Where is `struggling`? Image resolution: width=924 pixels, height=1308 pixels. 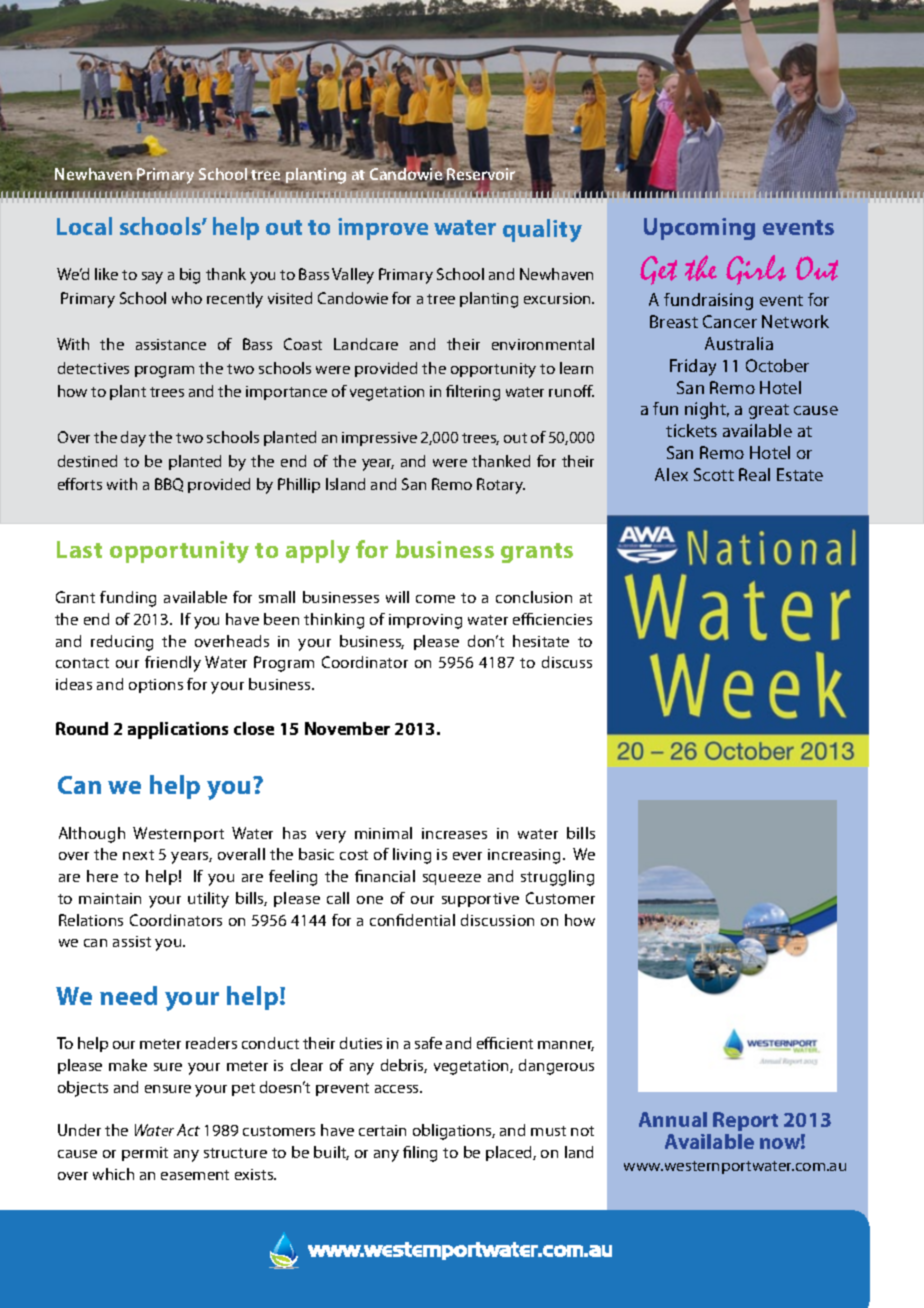 struggling is located at coordinates (557, 878).
